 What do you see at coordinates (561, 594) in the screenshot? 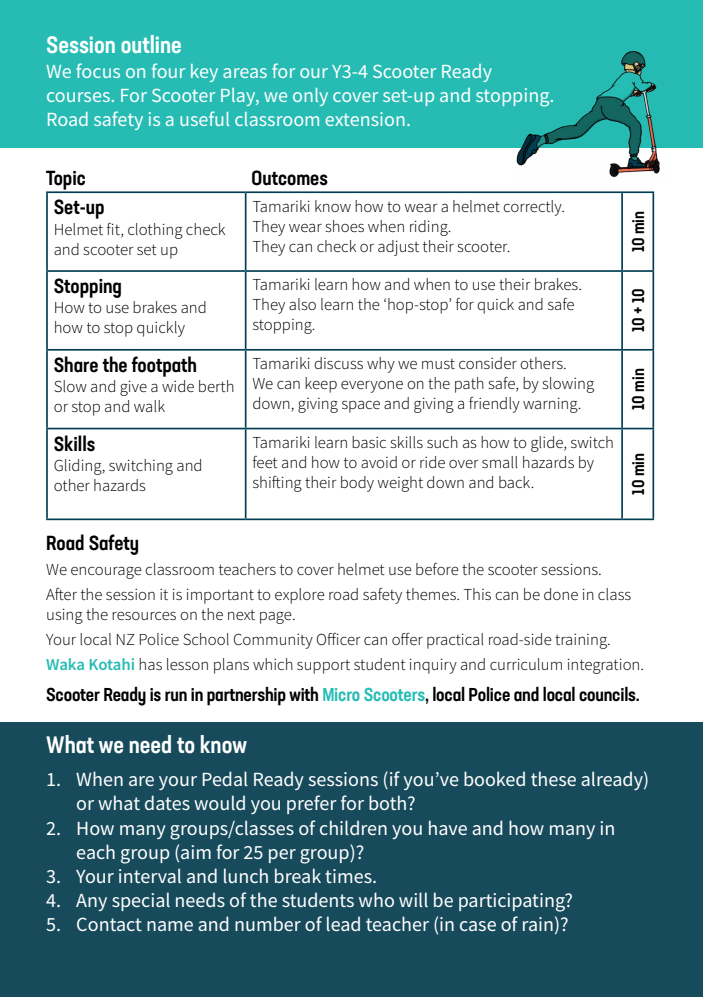
I see `done` at bounding box center [561, 594].
